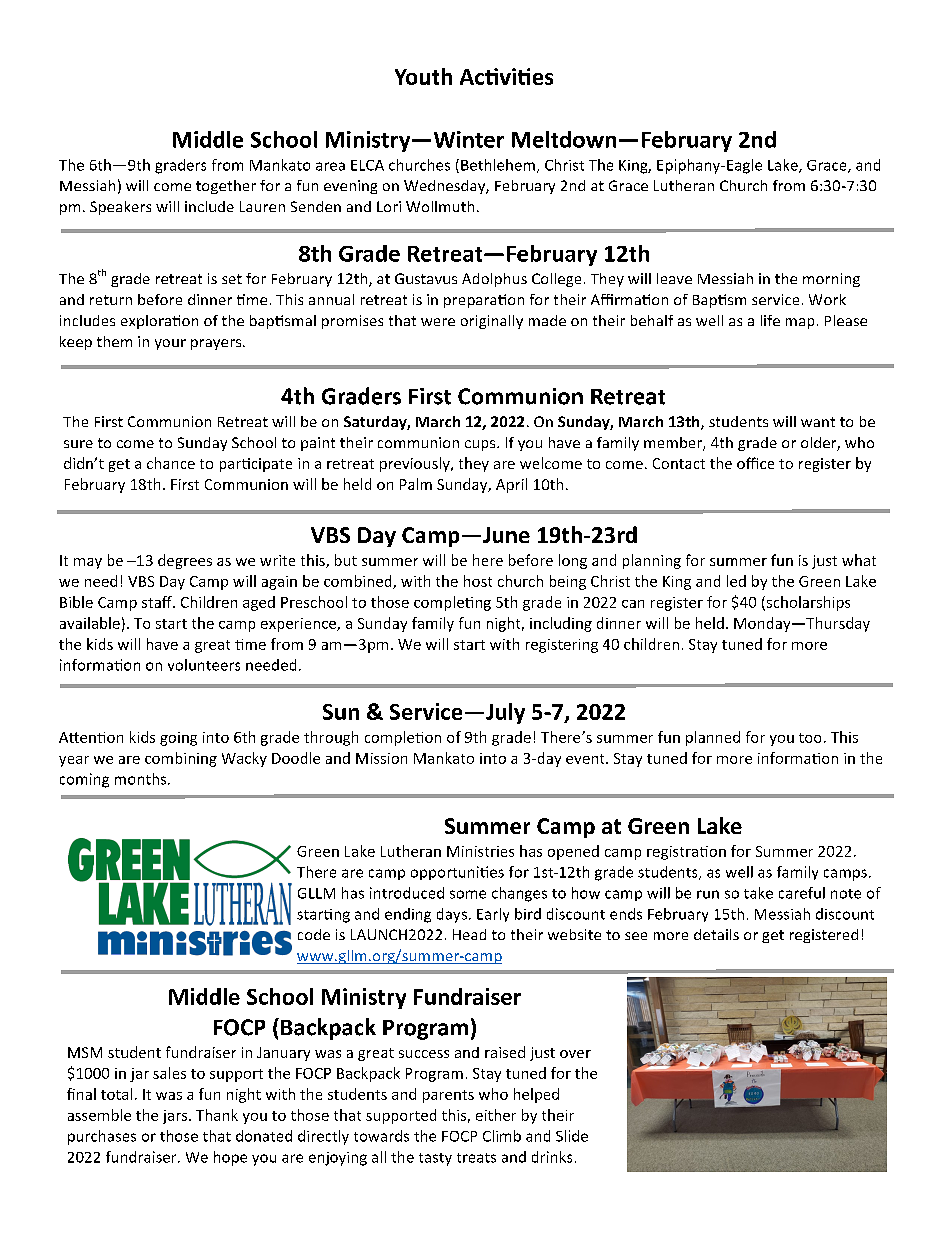 This image has height=1233, width=952. I want to click on Activities, so click(506, 76).
